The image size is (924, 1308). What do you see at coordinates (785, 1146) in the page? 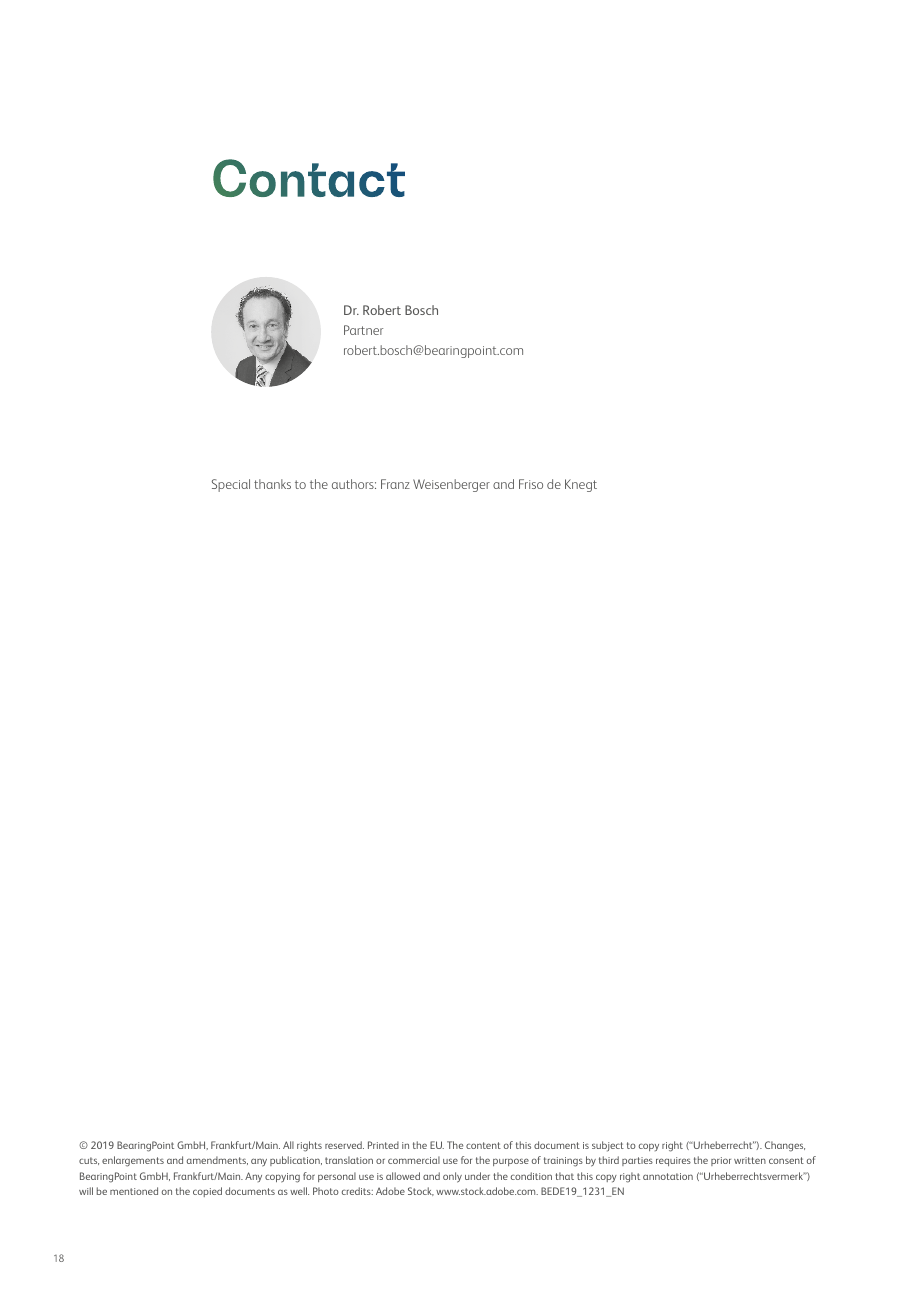
I see `Changes` at bounding box center [785, 1146].
